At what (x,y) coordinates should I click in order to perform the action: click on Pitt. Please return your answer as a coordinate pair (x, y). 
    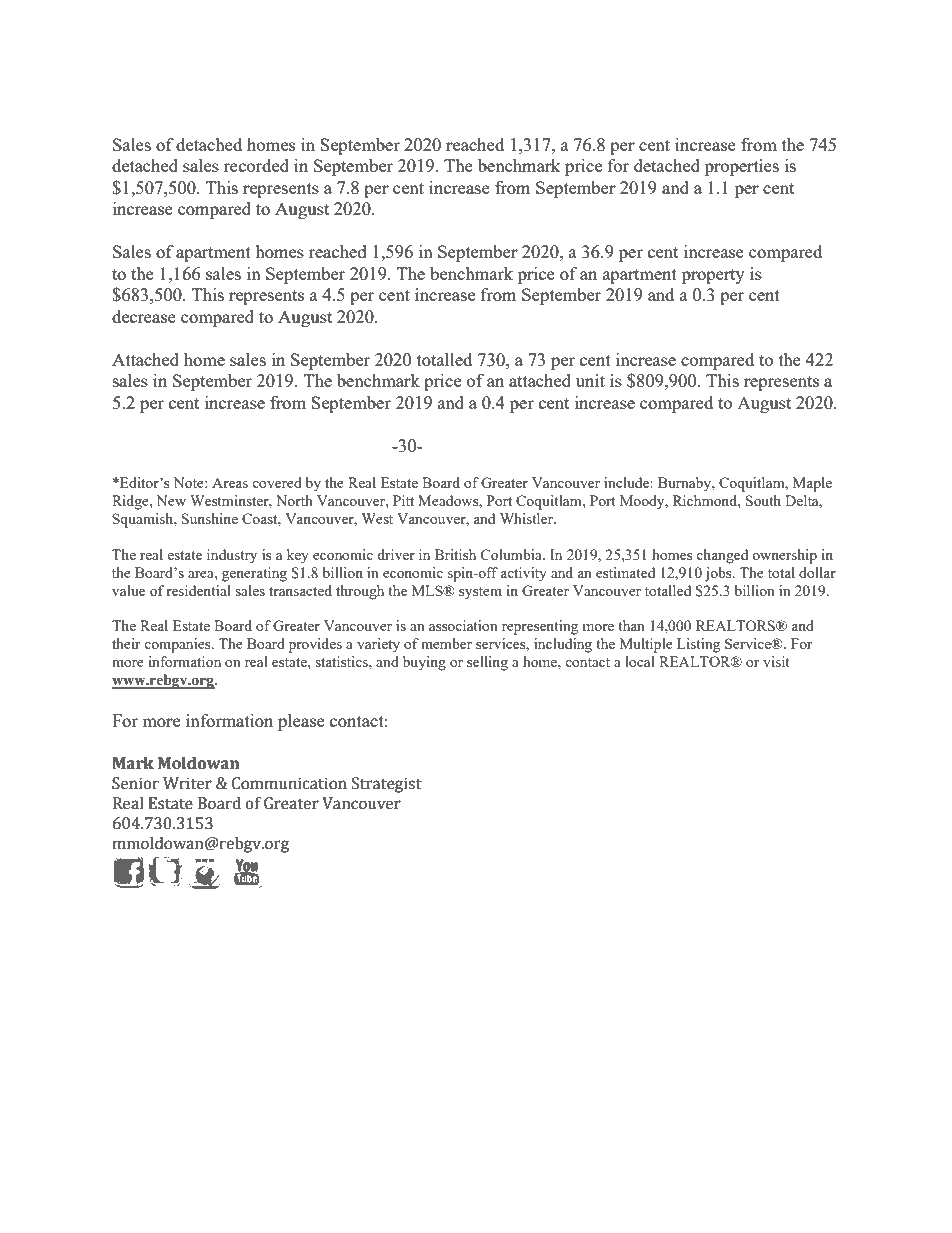
    Looking at the image, I should click on (403, 500).
